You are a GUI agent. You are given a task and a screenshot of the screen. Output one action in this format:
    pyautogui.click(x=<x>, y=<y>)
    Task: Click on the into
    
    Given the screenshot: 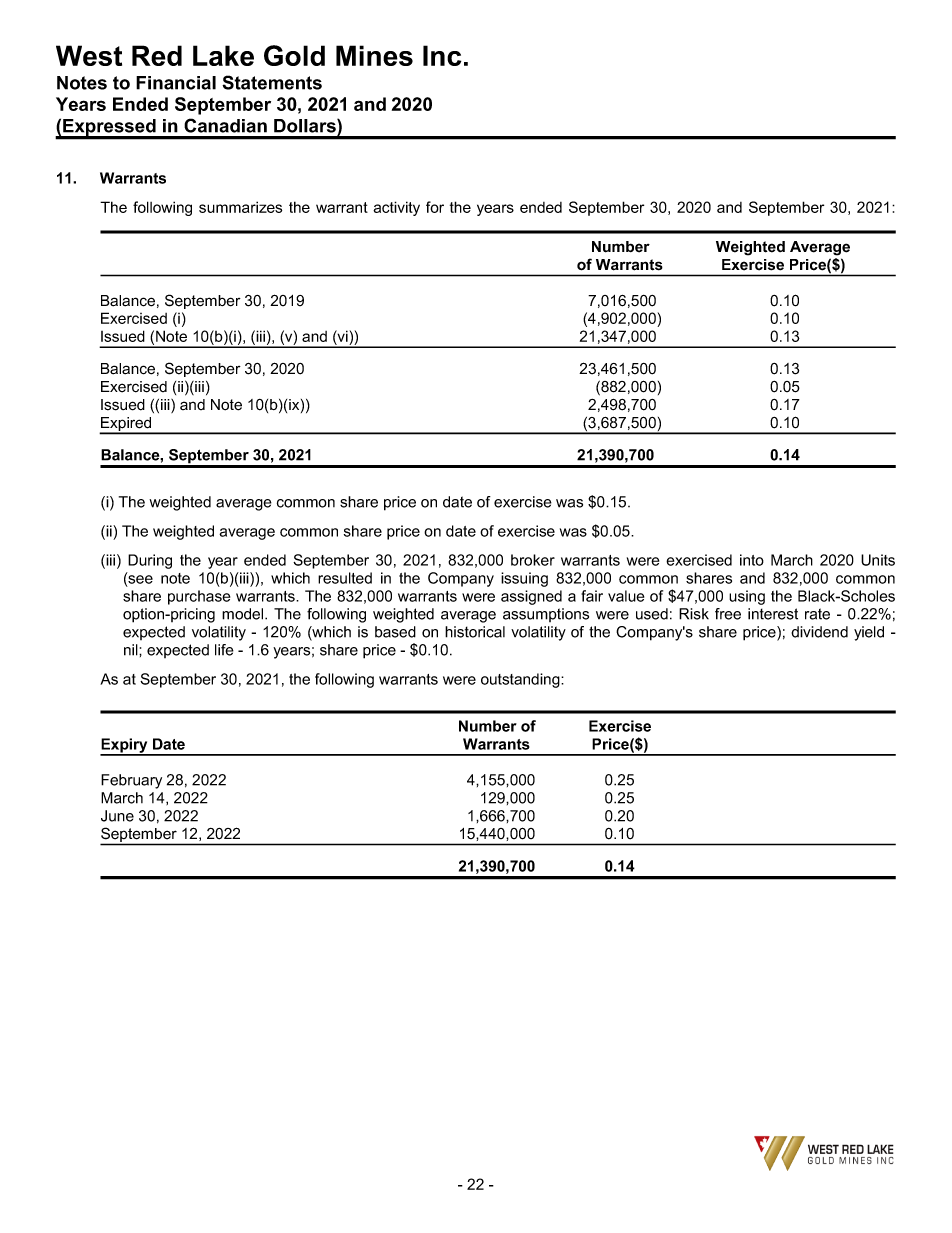 What is the action you would take?
    pyautogui.click(x=752, y=560)
